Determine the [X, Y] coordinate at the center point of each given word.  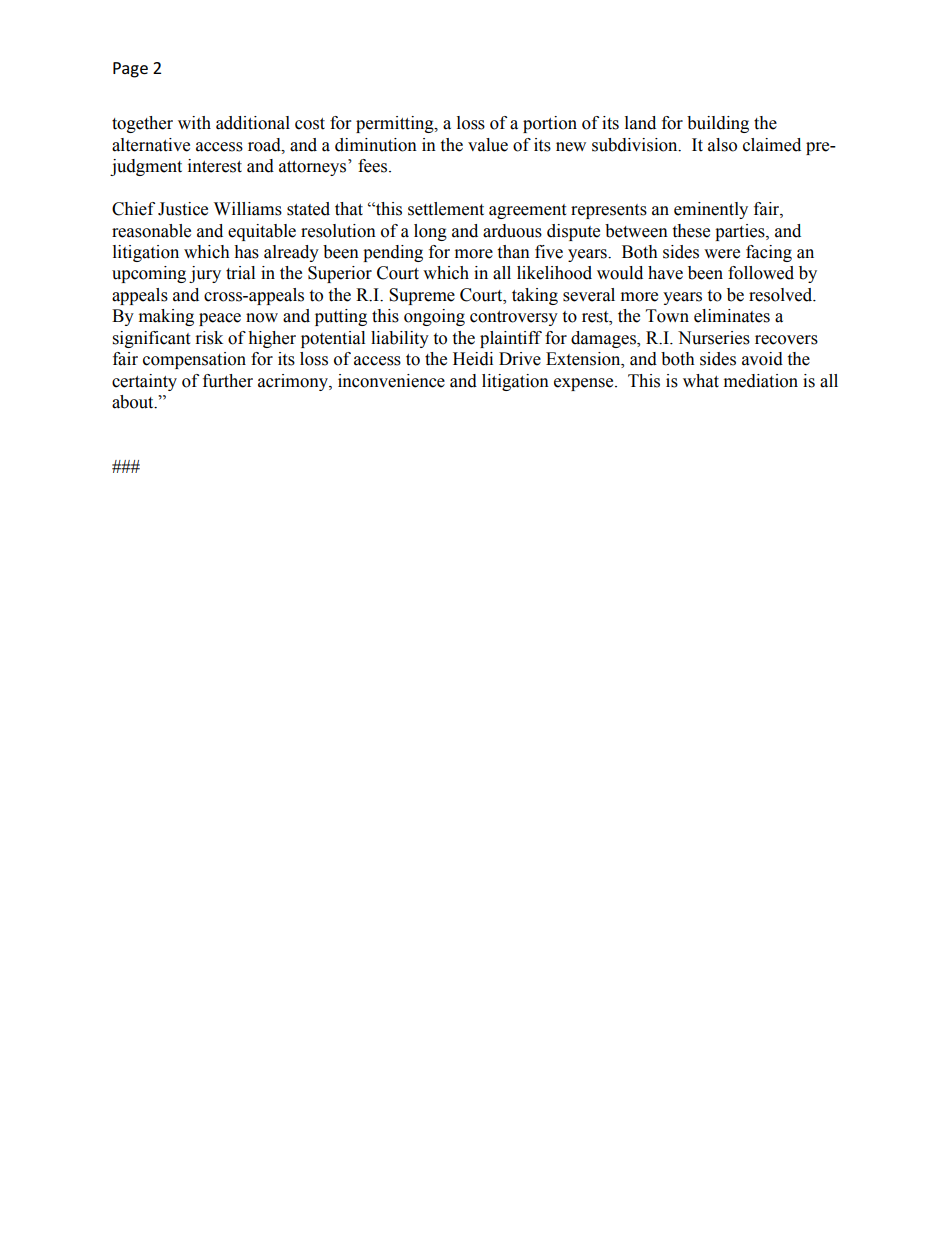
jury [205, 274]
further [228, 381]
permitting [396, 124]
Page [130, 70]
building [718, 124]
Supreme [422, 296]
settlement [446, 209]
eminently [711, 210]
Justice [183, 209]
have [665, 273]
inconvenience [391, 381]
